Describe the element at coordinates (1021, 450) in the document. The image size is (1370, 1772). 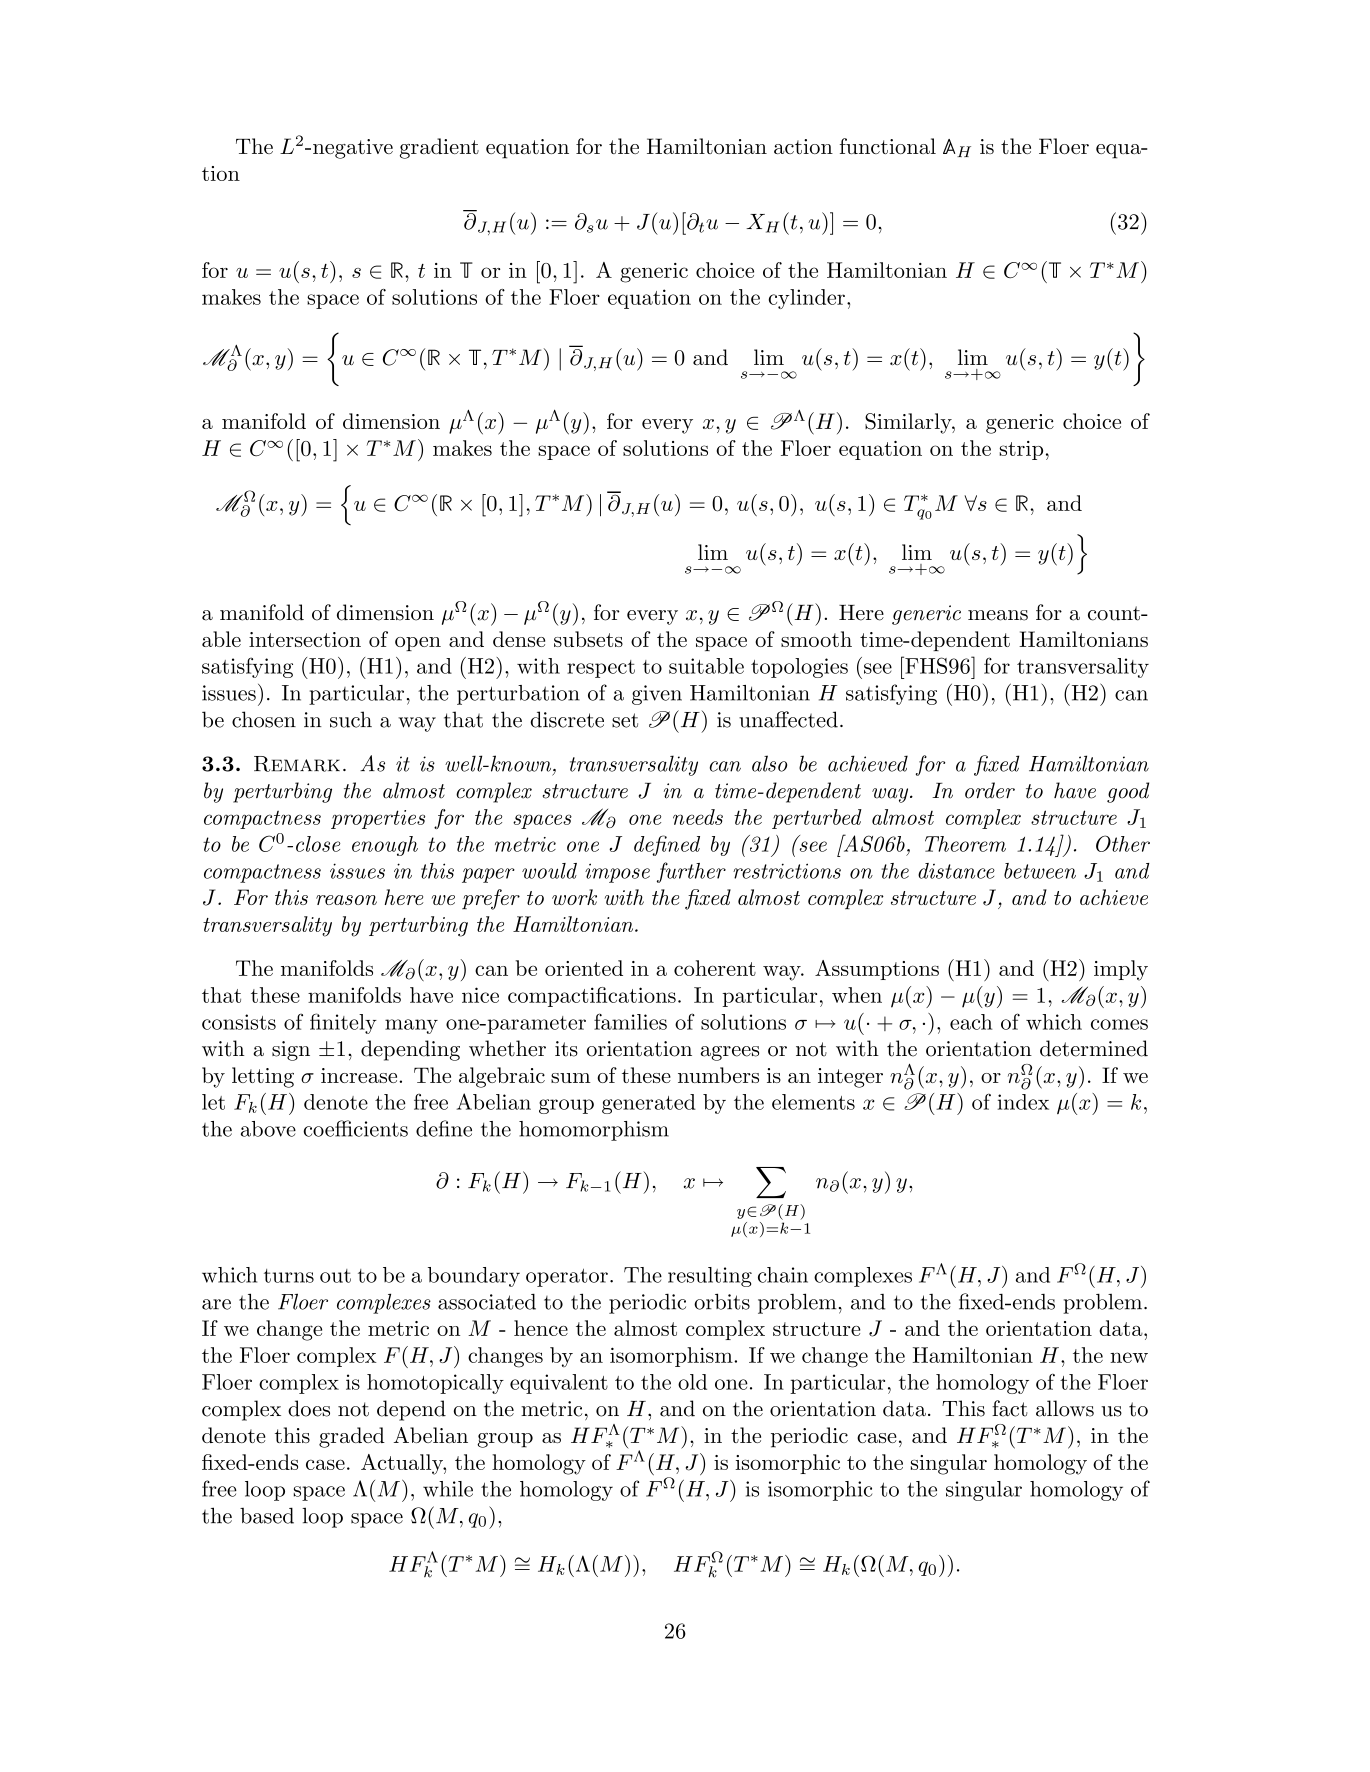
I see `strip` at that location.
